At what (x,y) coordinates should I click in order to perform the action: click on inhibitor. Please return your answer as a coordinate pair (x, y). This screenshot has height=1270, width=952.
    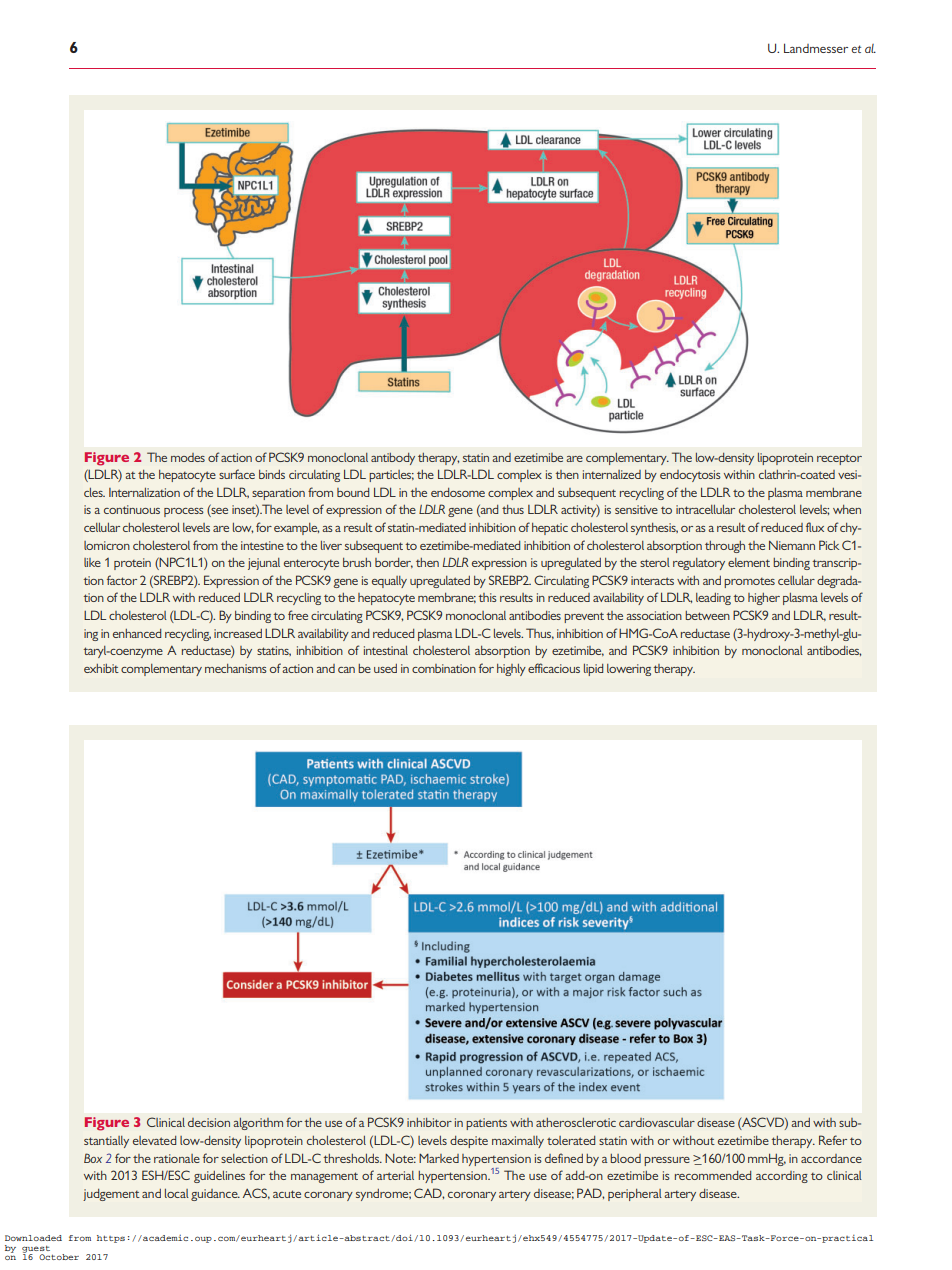
    Looking at the image, I should click on (429, 1122).
